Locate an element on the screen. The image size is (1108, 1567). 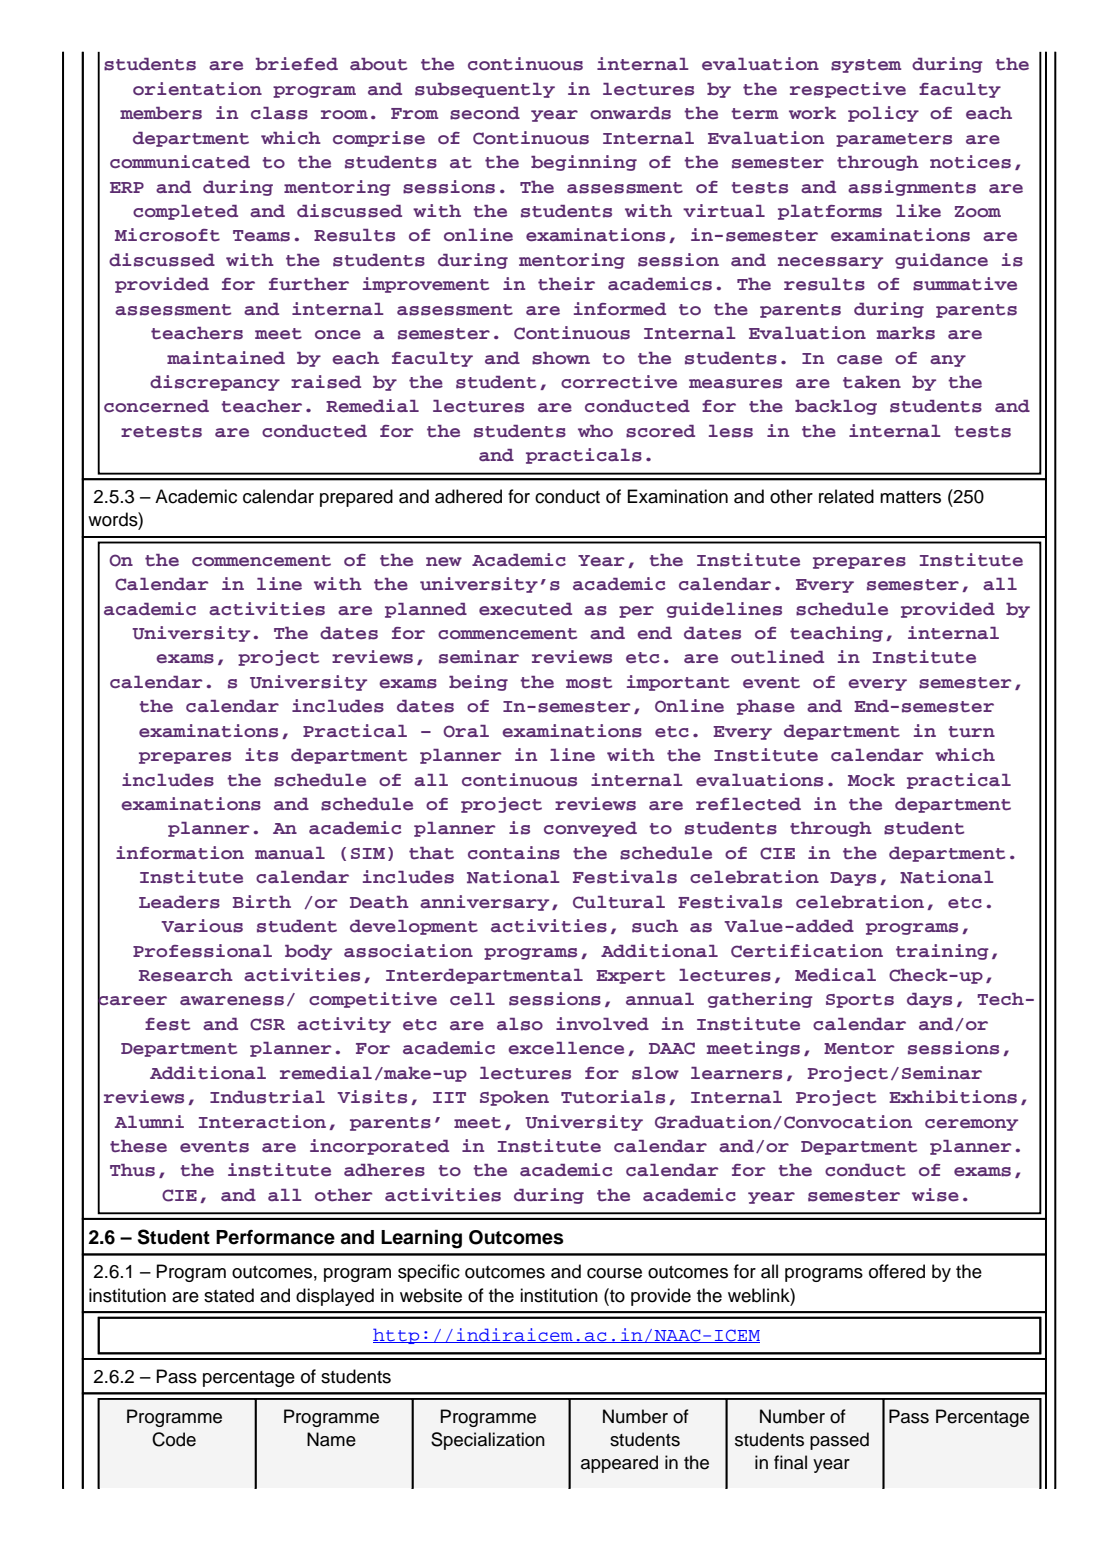
Interaction is located at coordinates (262, 1122).
